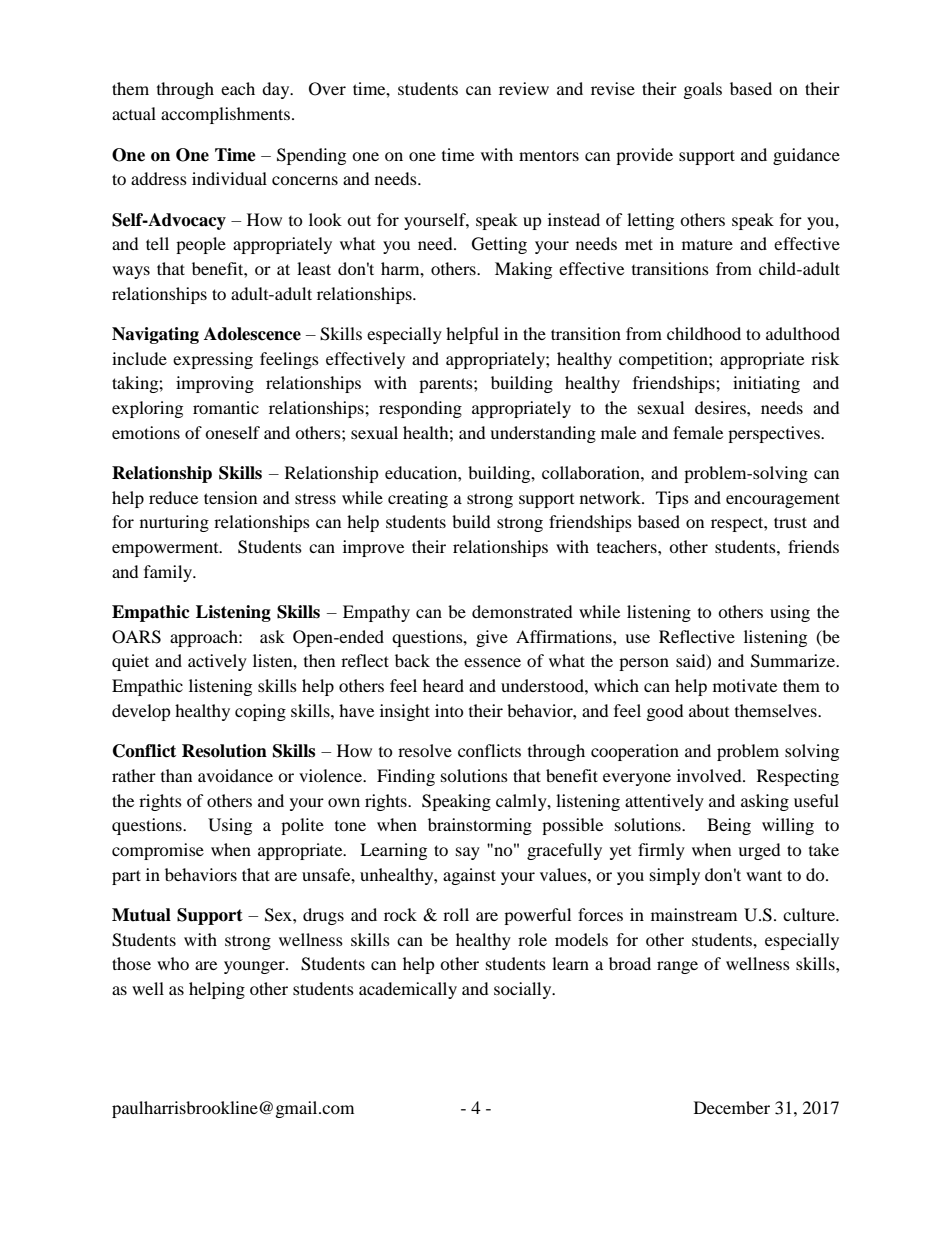 The width and height of the image is (952, 1233). I want to click on accomplishments, so click(225, 115).
